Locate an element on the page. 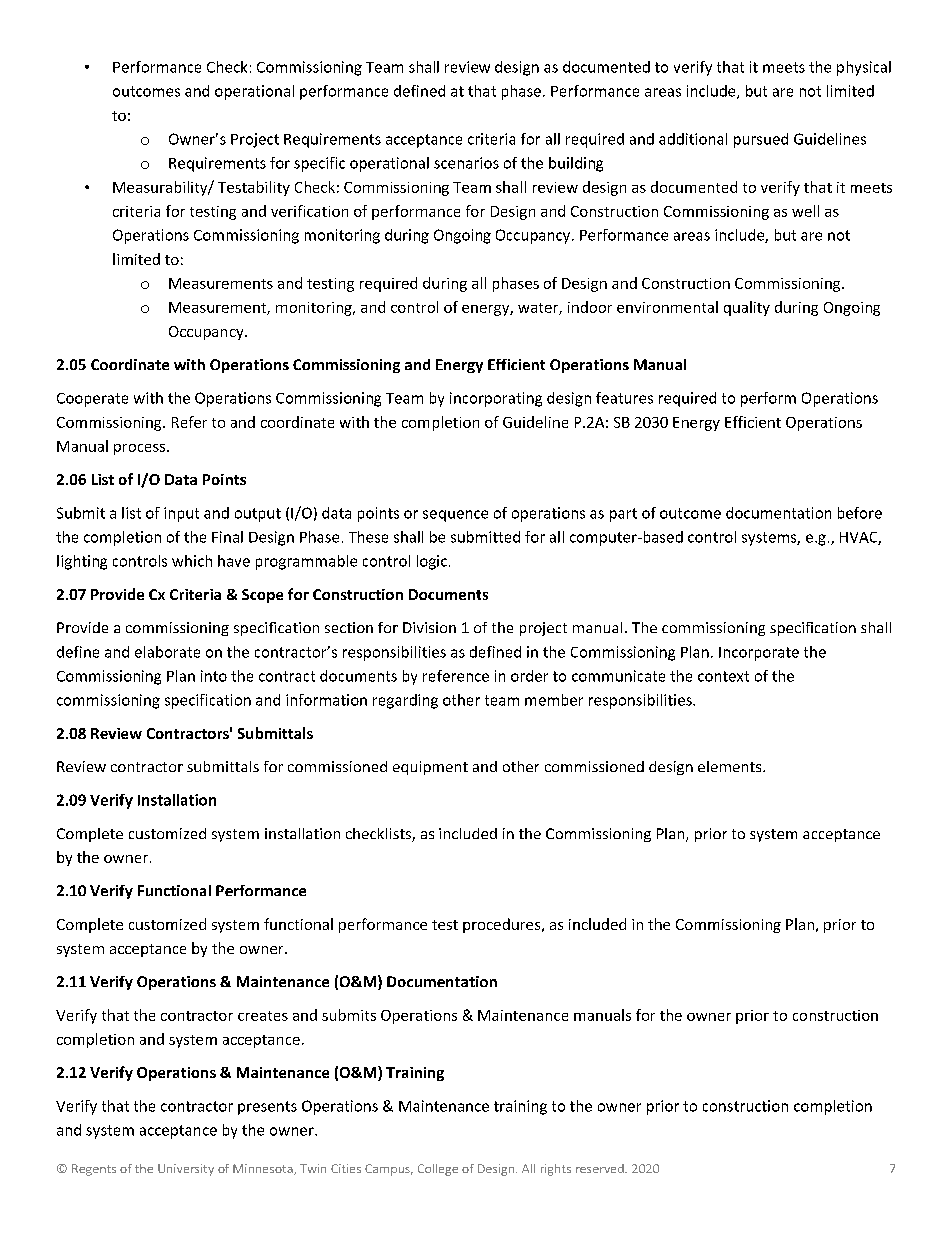  Division is located at coordinates (429, 627).
